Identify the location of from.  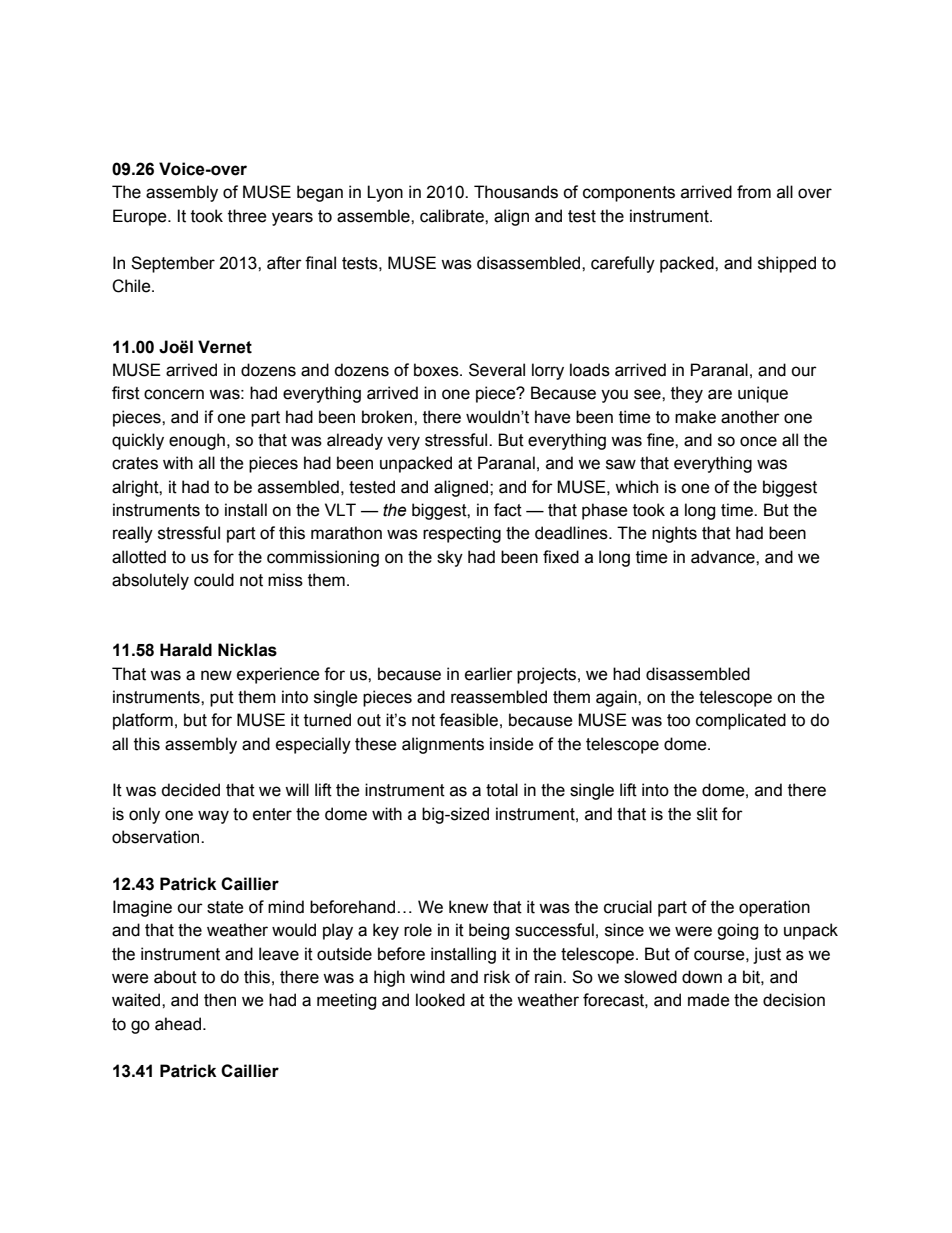
(754, 192).
